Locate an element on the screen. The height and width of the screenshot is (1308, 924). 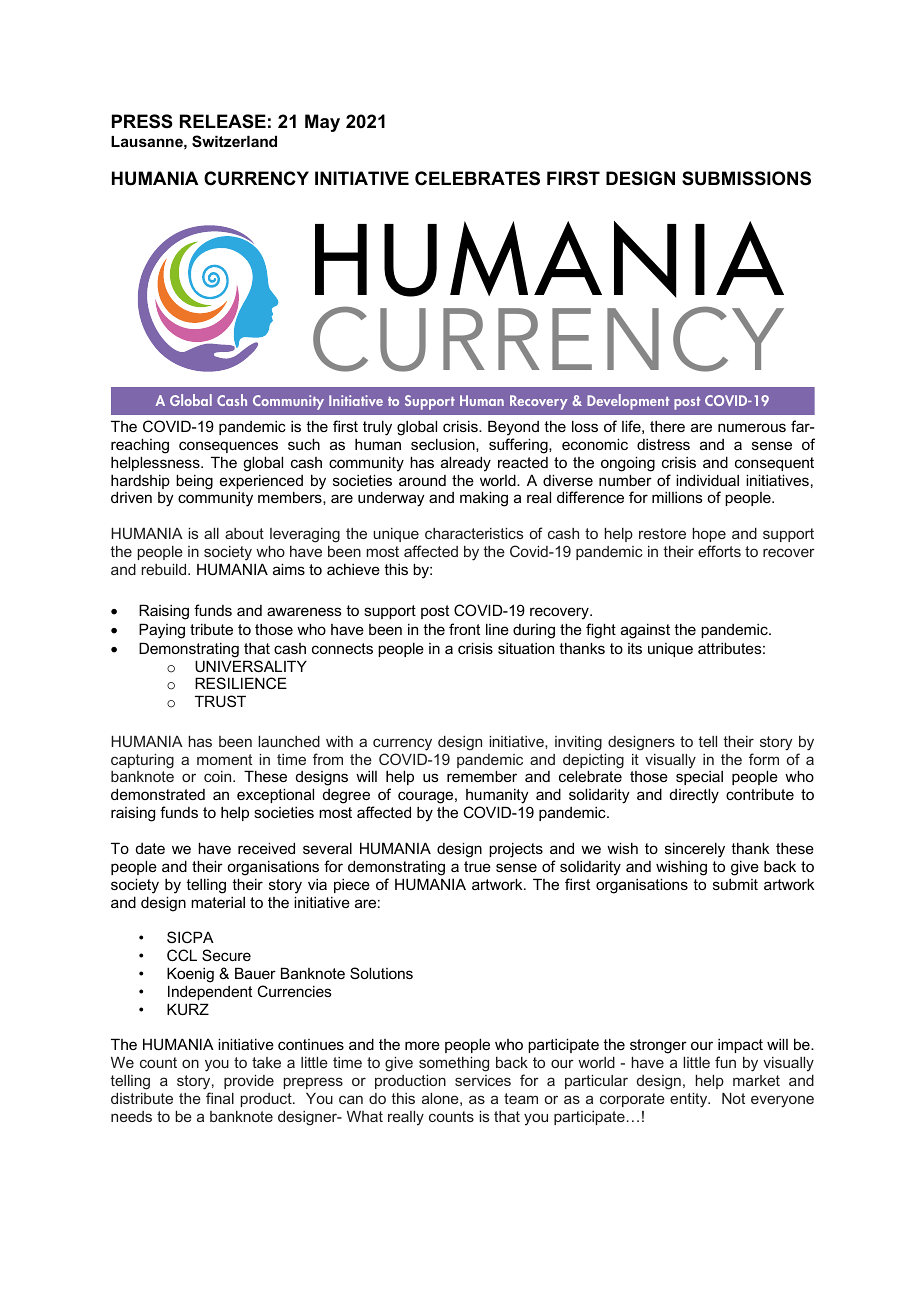
May is located at coordinates (322, 123).
